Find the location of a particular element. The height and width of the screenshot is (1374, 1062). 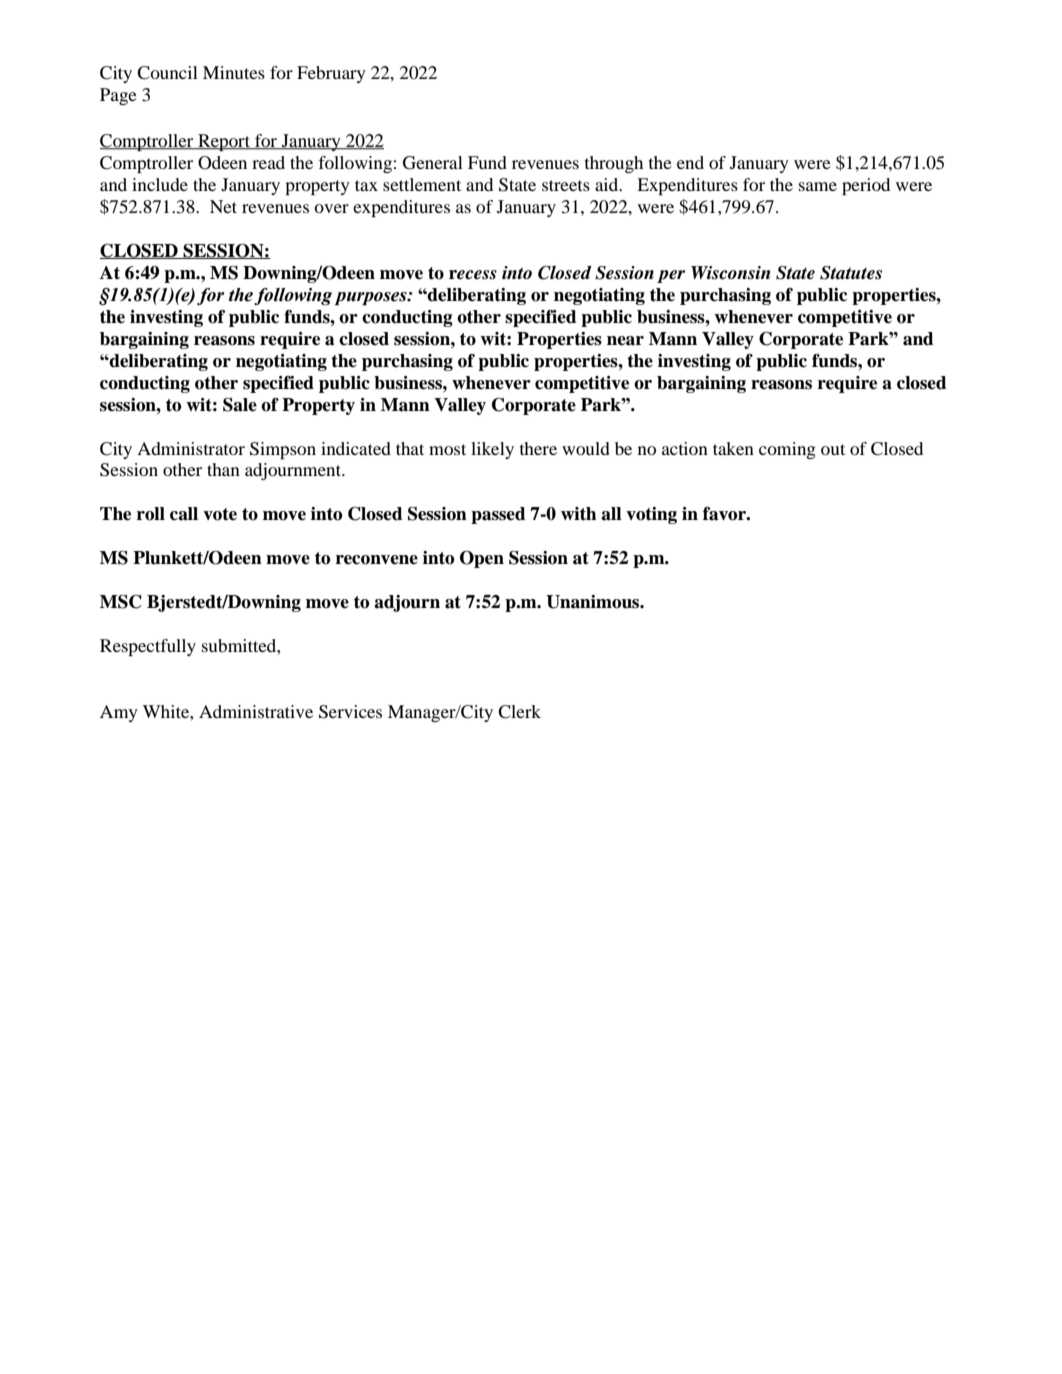

same is located at coordinates (818, 186).
